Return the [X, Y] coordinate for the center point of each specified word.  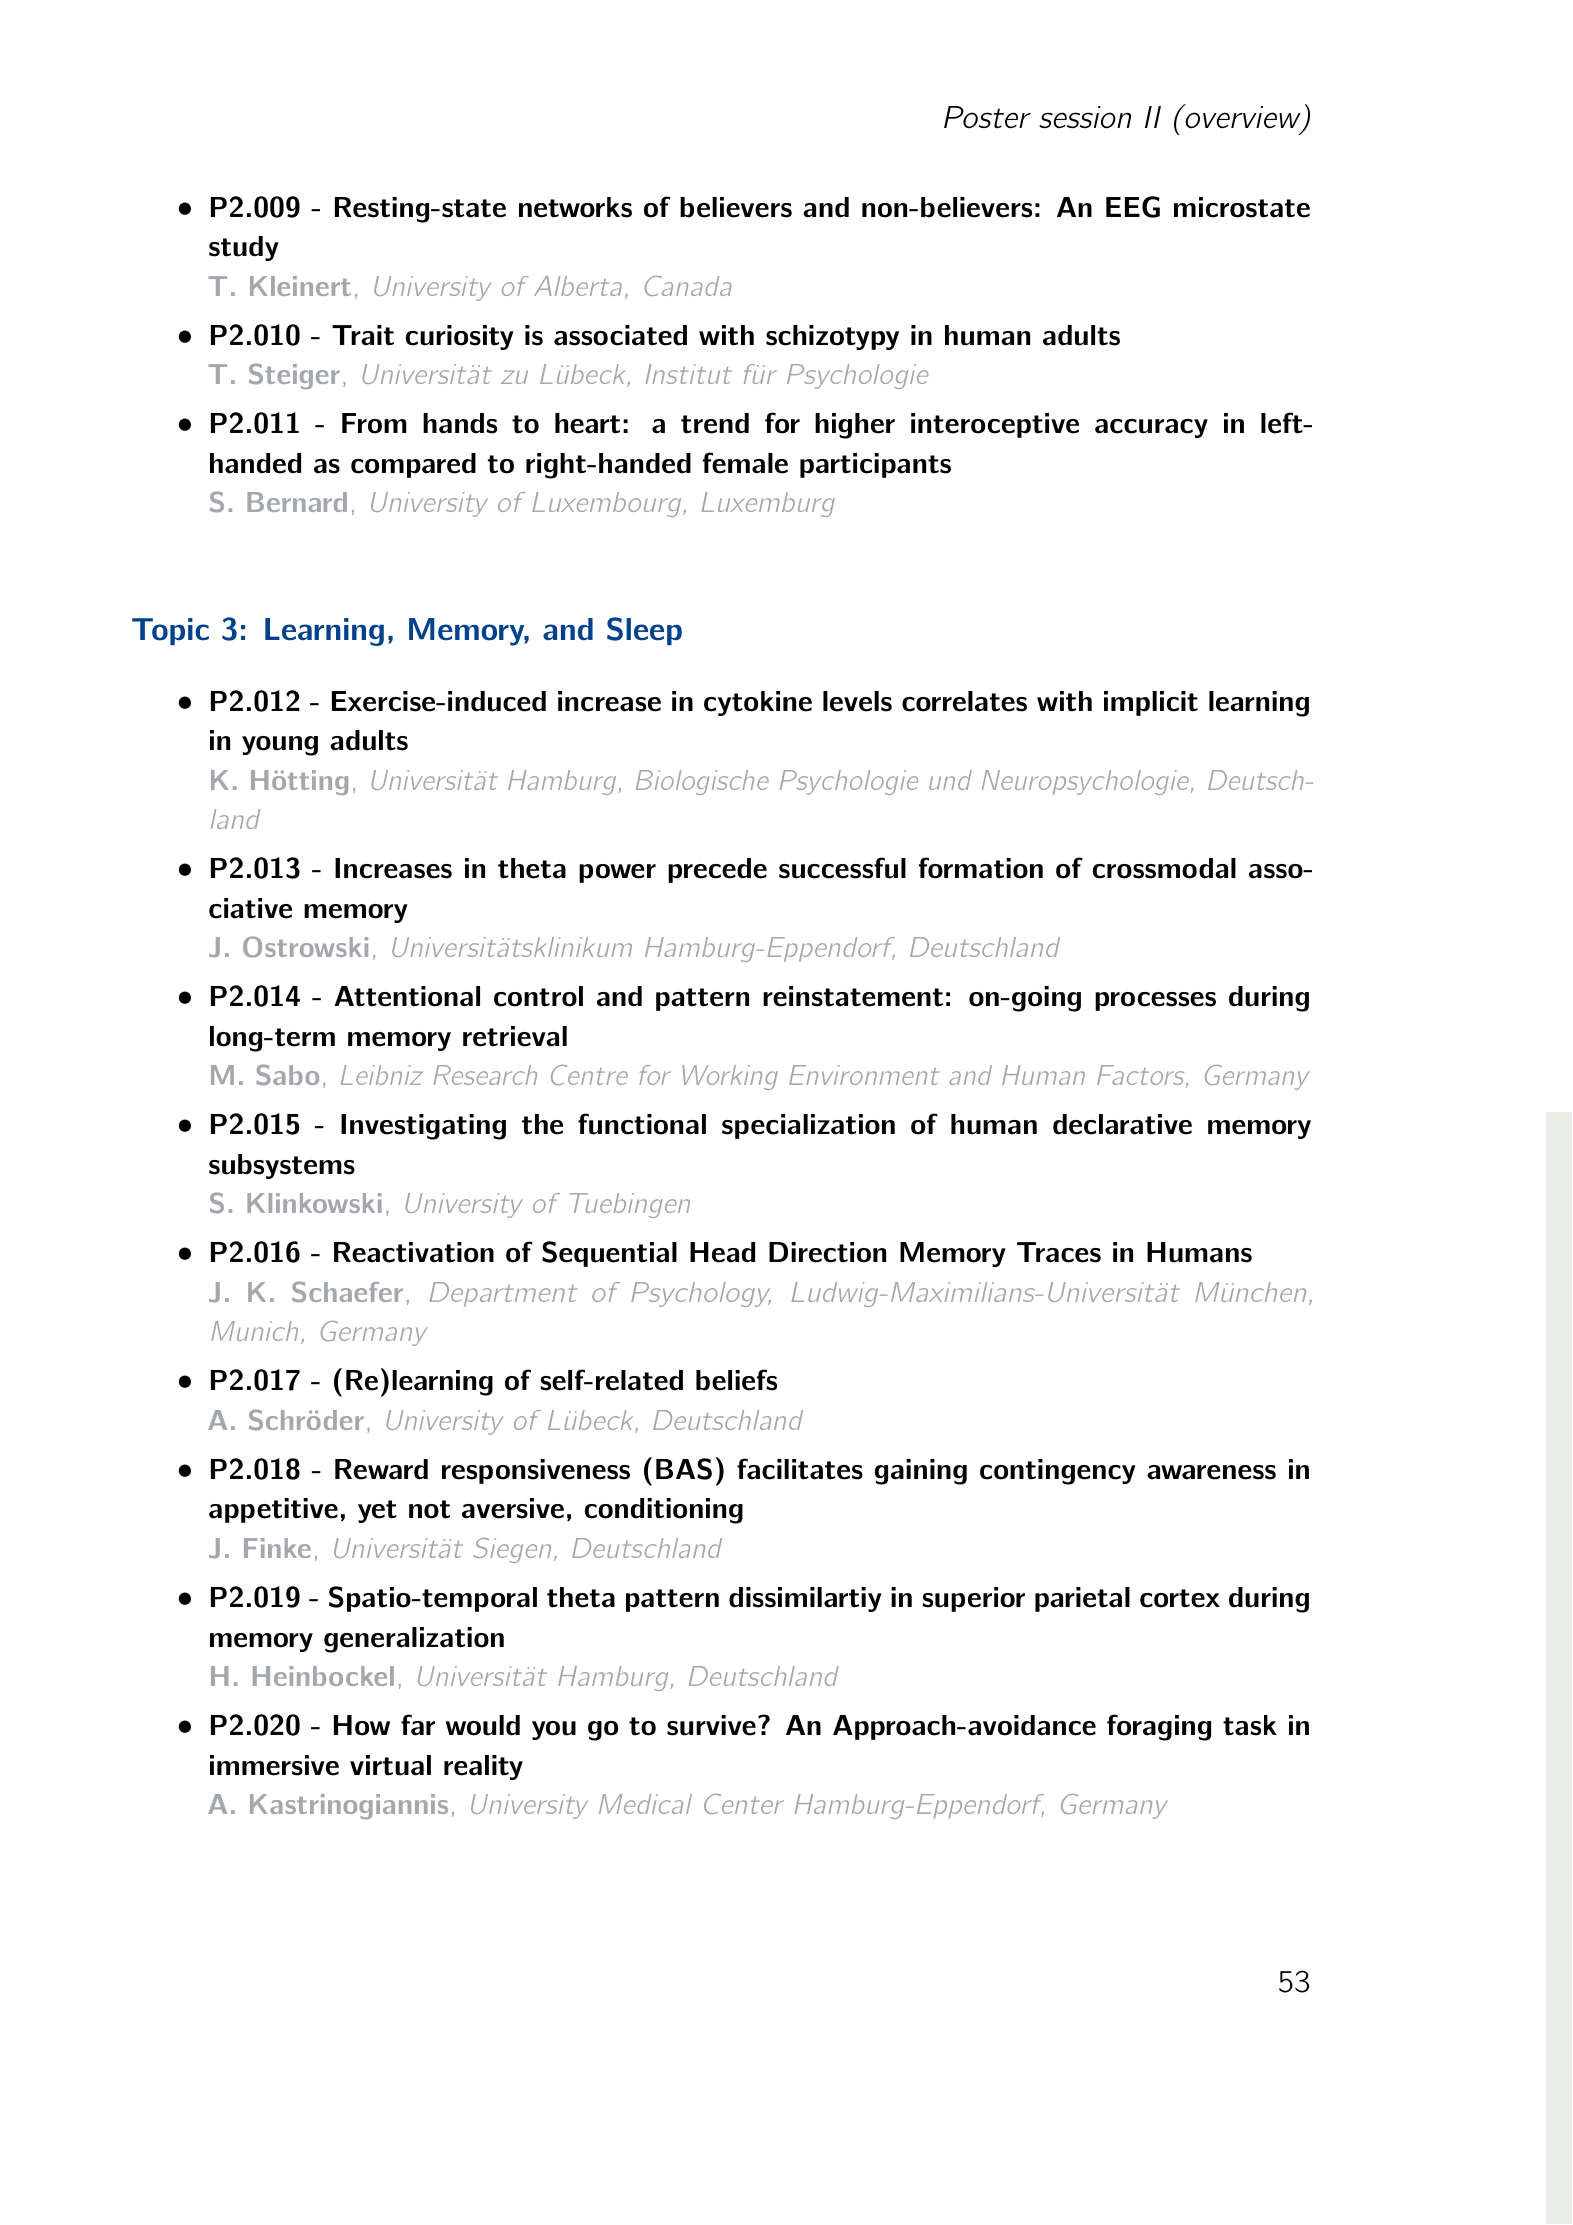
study [244, 248]
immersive [274, 1765]
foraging [1159, 1727]
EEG [1133, 207]
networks [575, 207]
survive [711, 1725]
